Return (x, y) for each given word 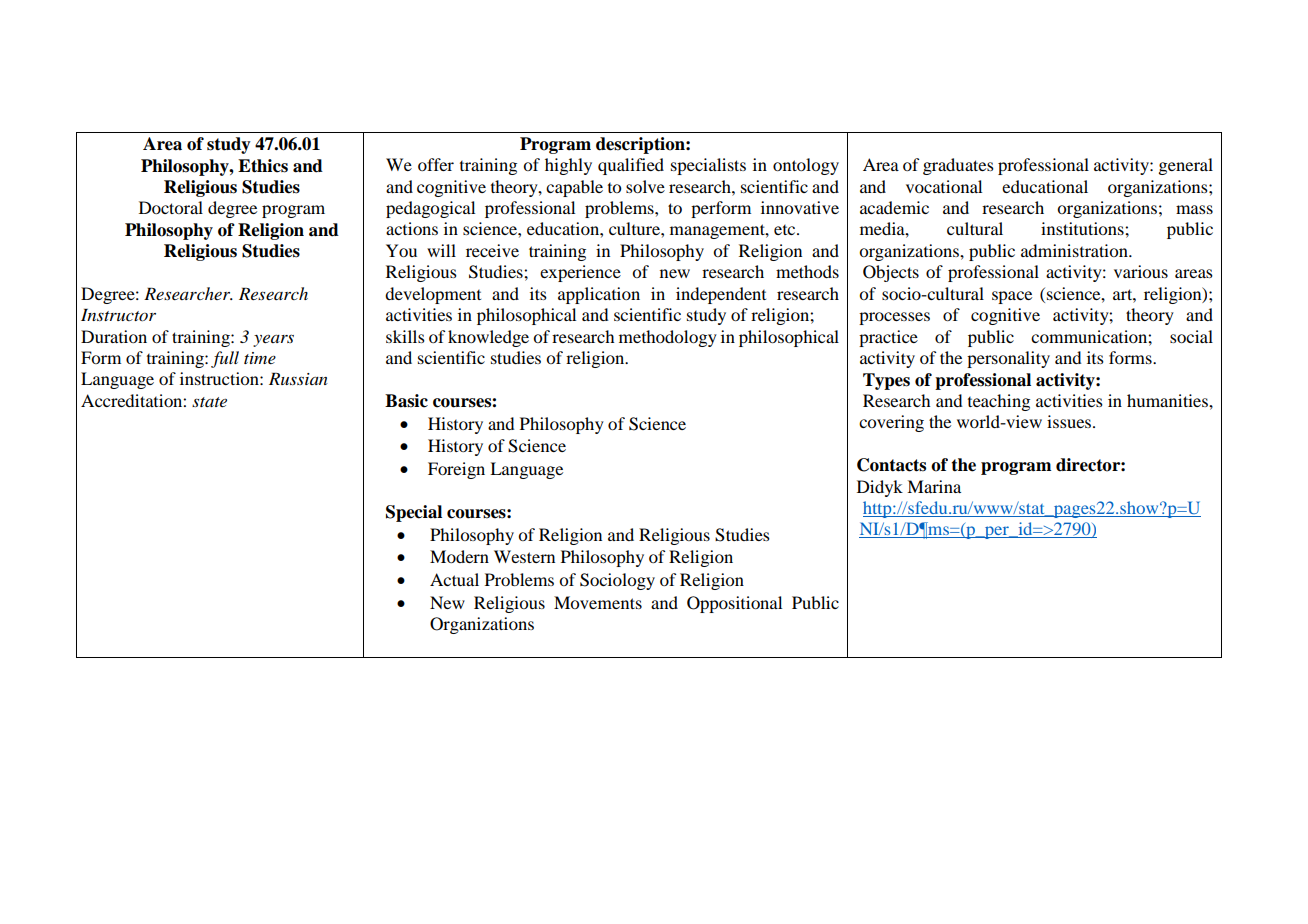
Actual (454, 579)
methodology (668, 338)
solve (645, 186)
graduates (958, 166)
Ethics (263, 166)
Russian (298, 379)
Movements (598, 602)
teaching (999, 402)
